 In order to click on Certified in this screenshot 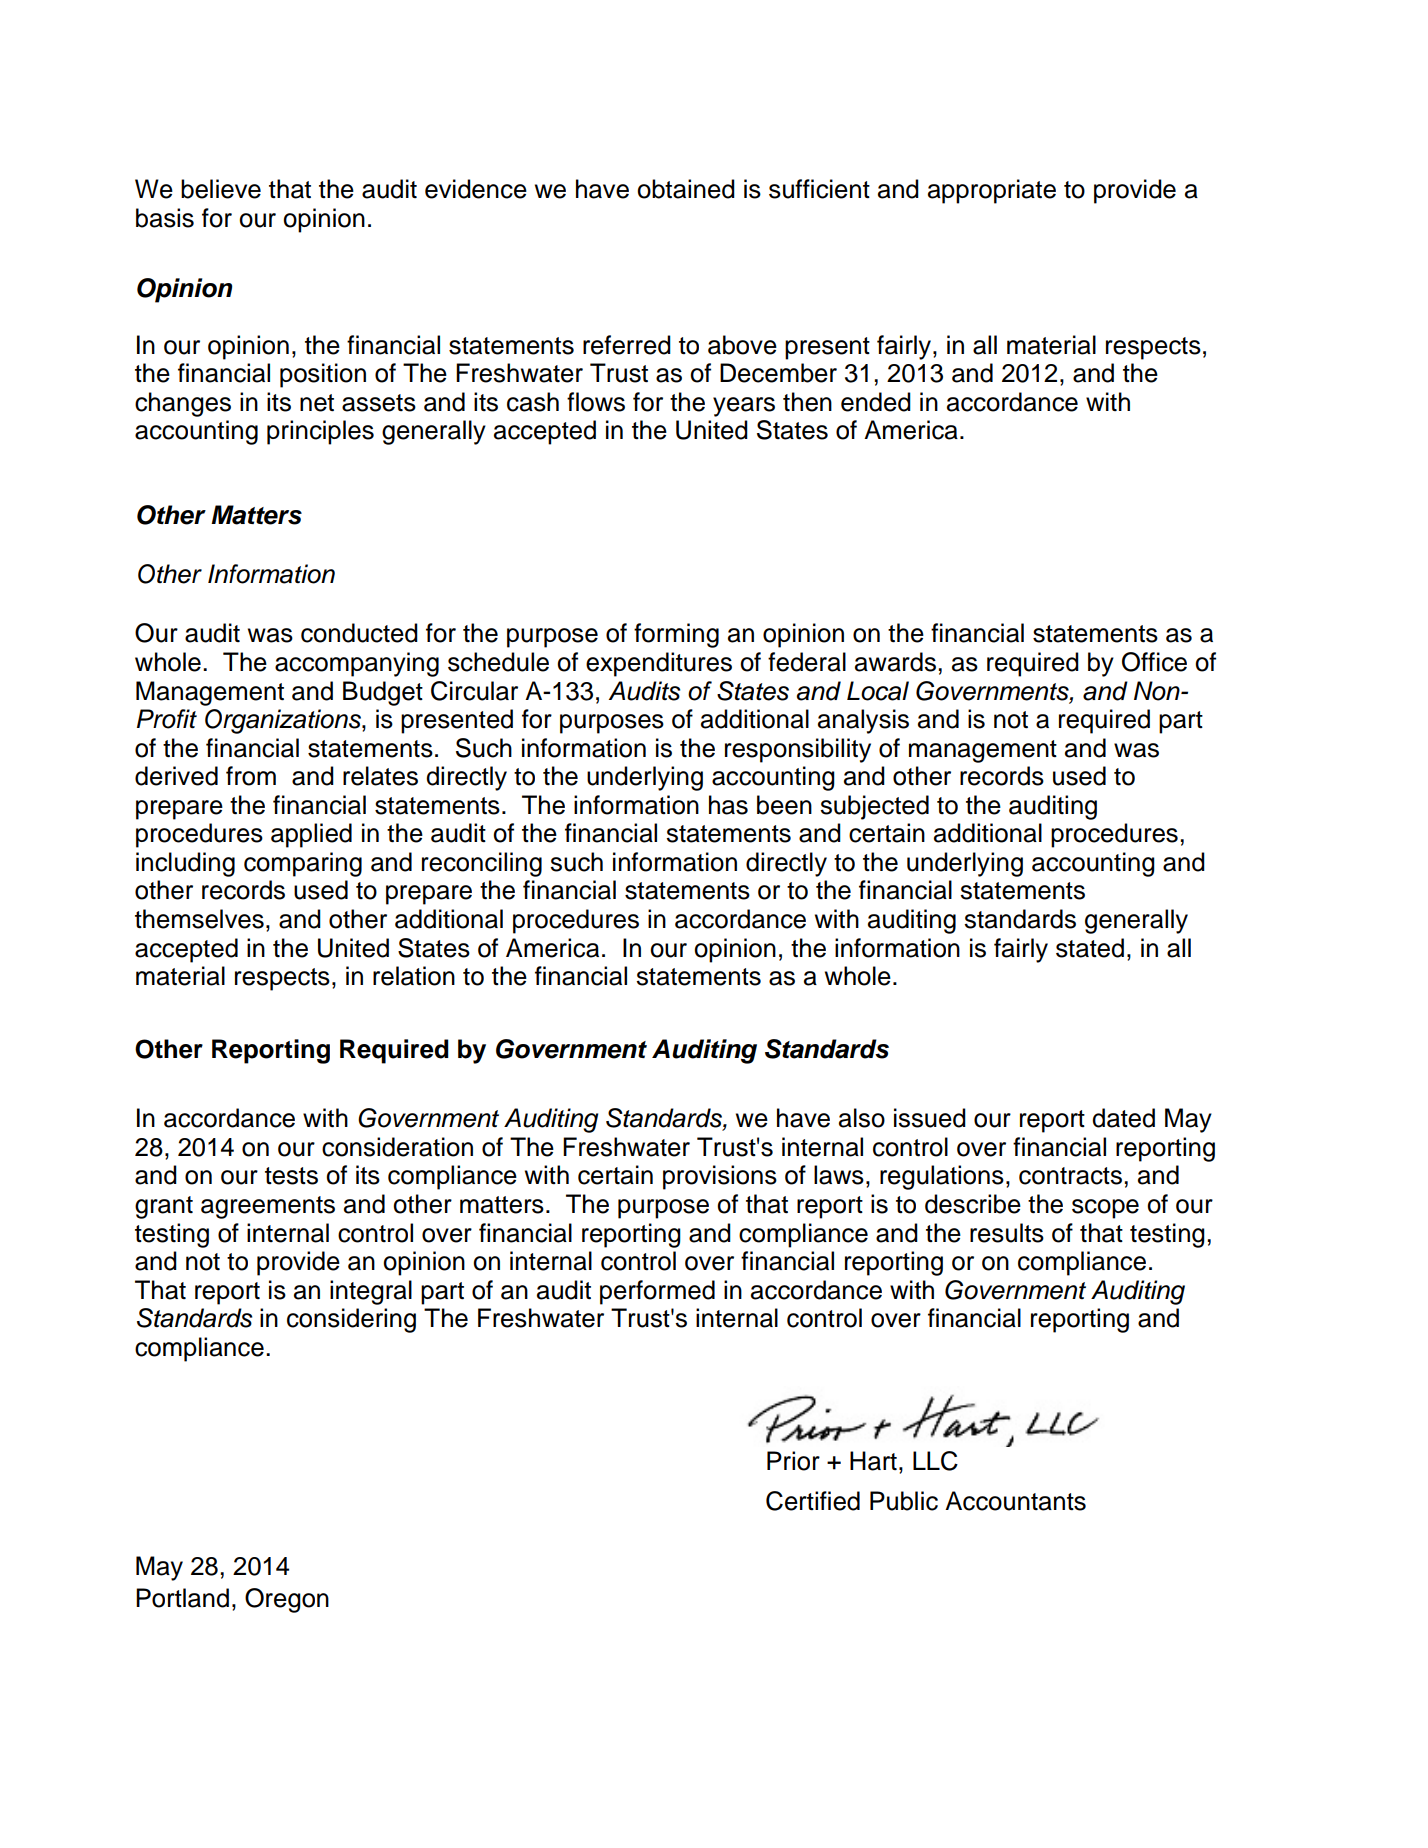, I will do `click(813, 1501)`.
